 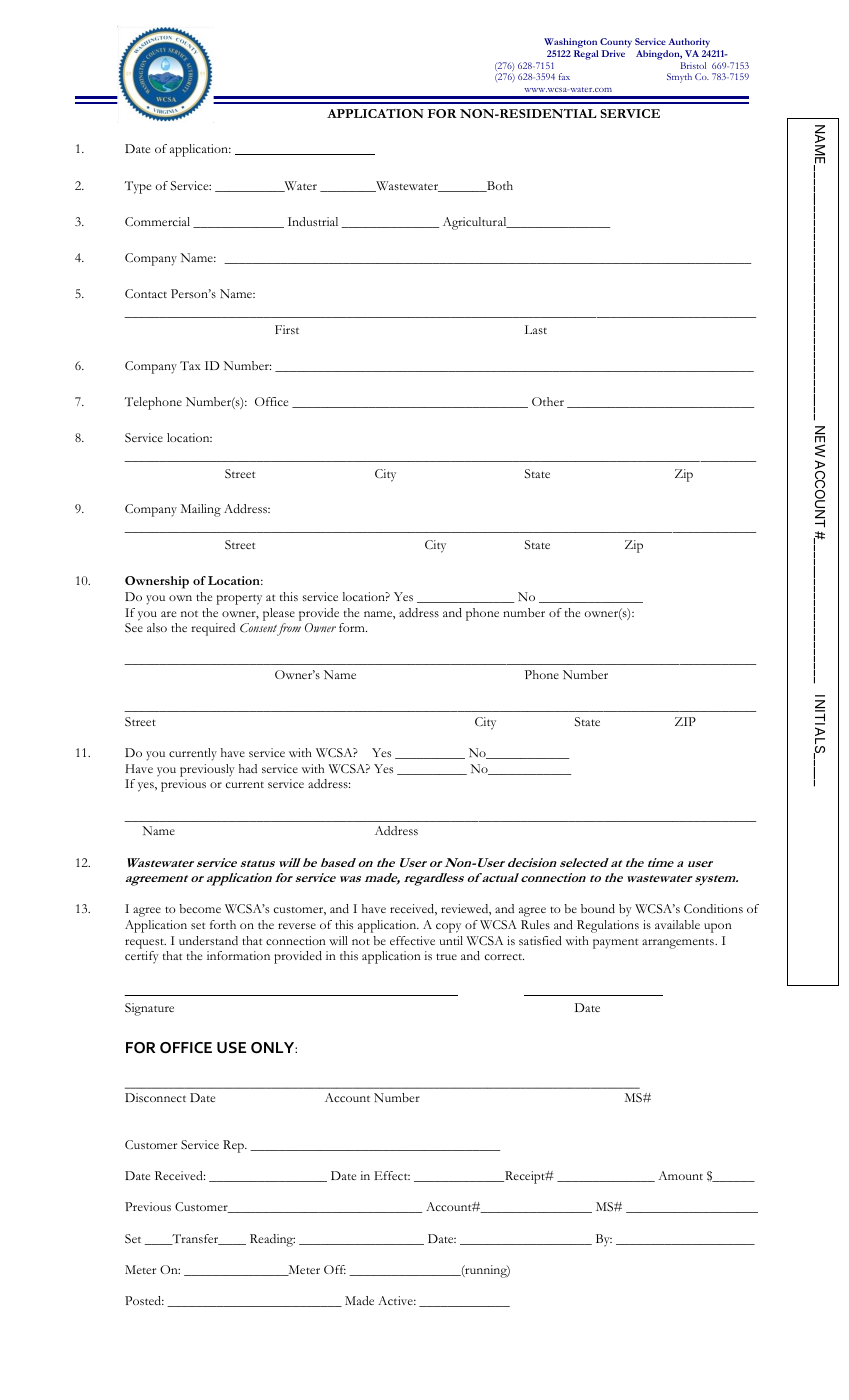 I want to click on arrangements, so click(x=679, y=944).
